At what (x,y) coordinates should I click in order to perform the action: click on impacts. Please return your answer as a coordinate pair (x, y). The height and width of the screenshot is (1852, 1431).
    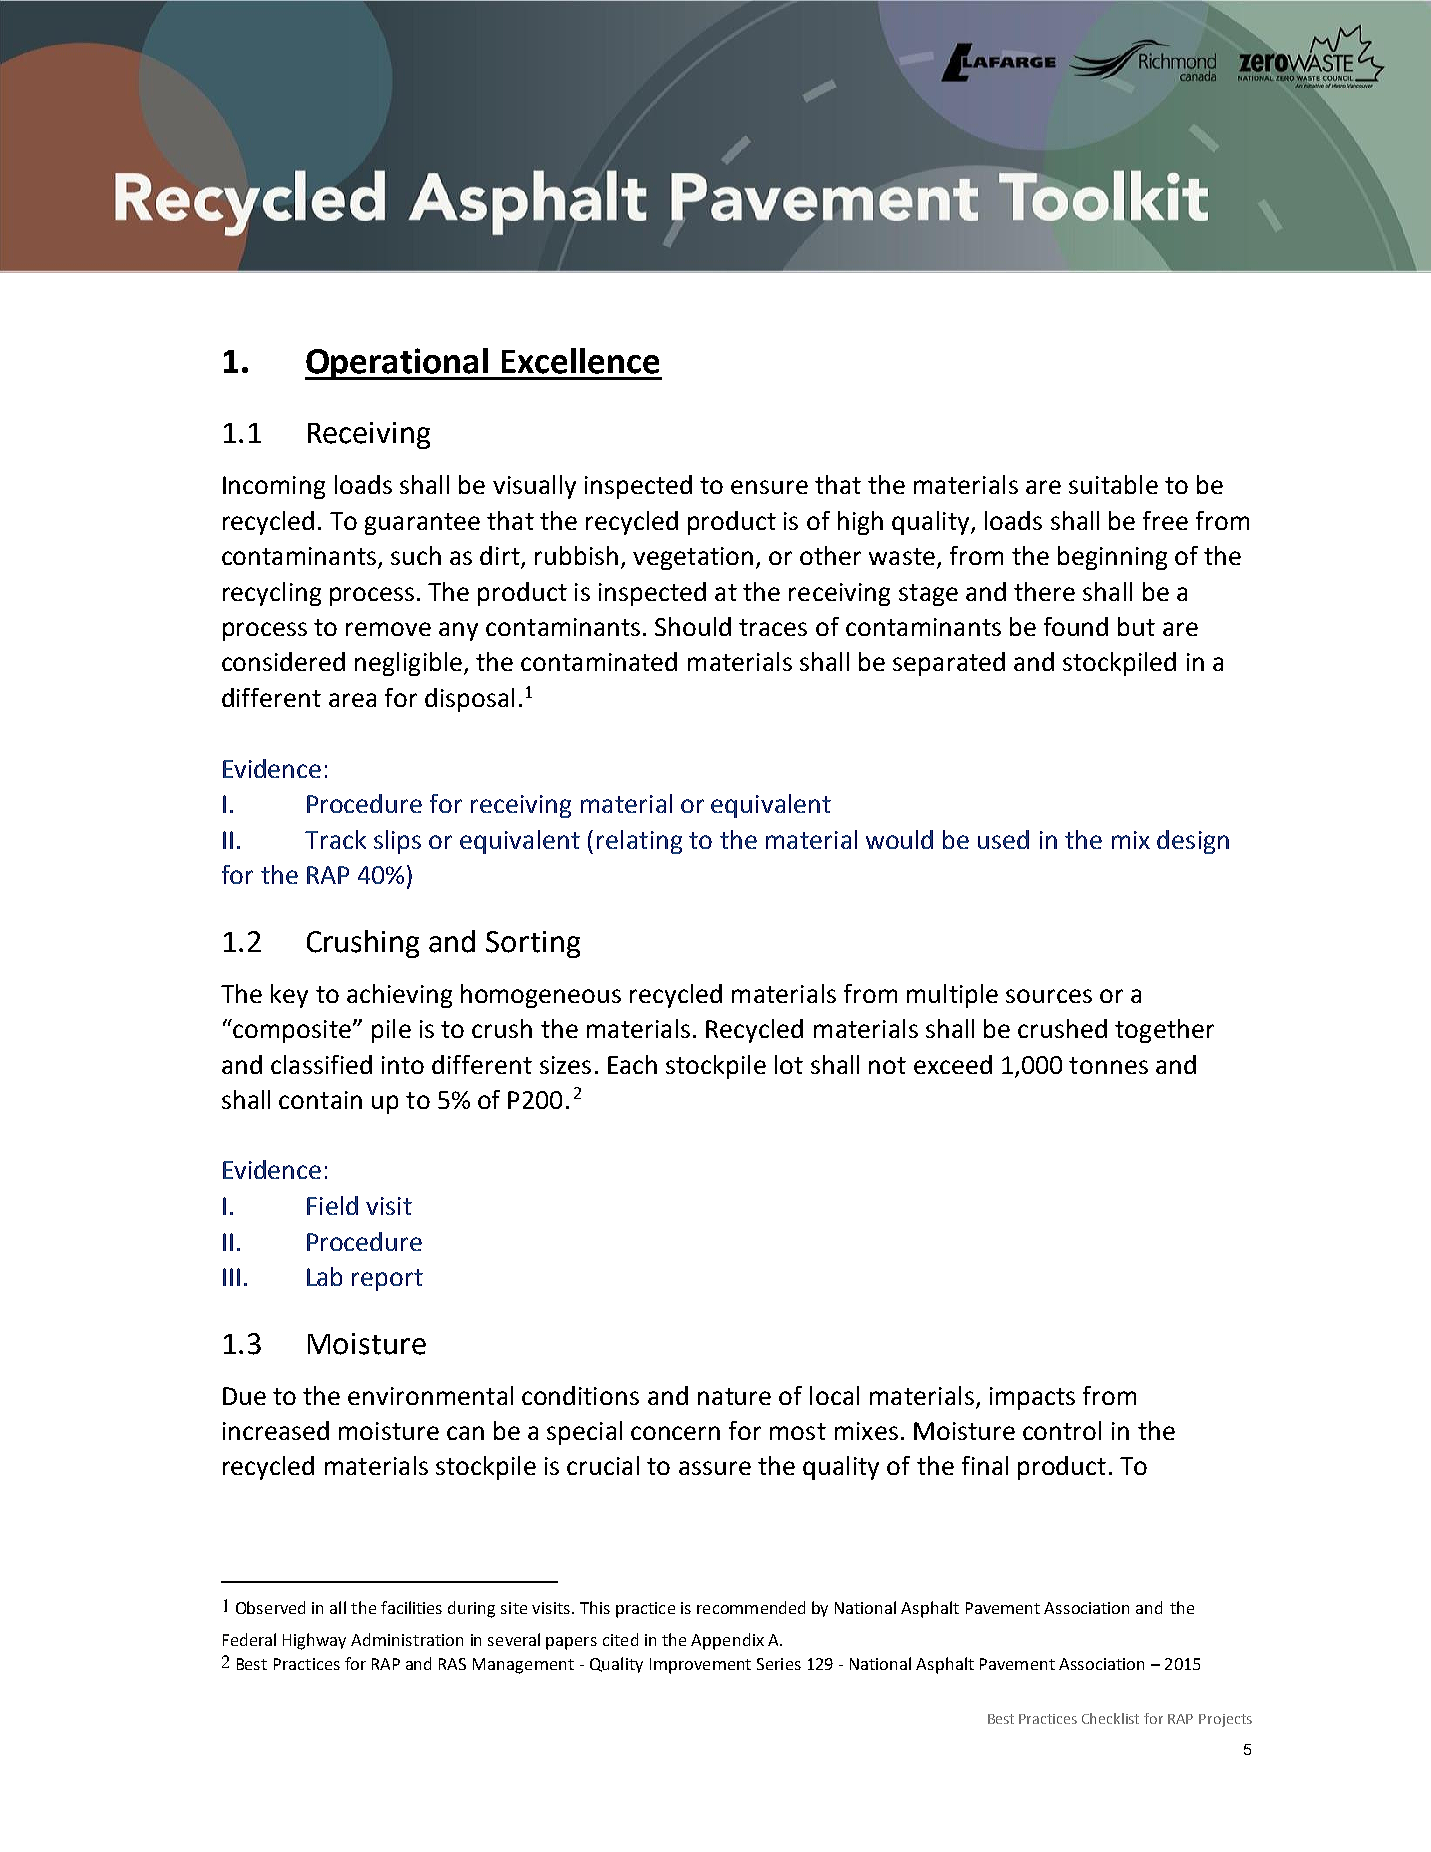
    Looking at the image, I should click on (1032, 1398).
